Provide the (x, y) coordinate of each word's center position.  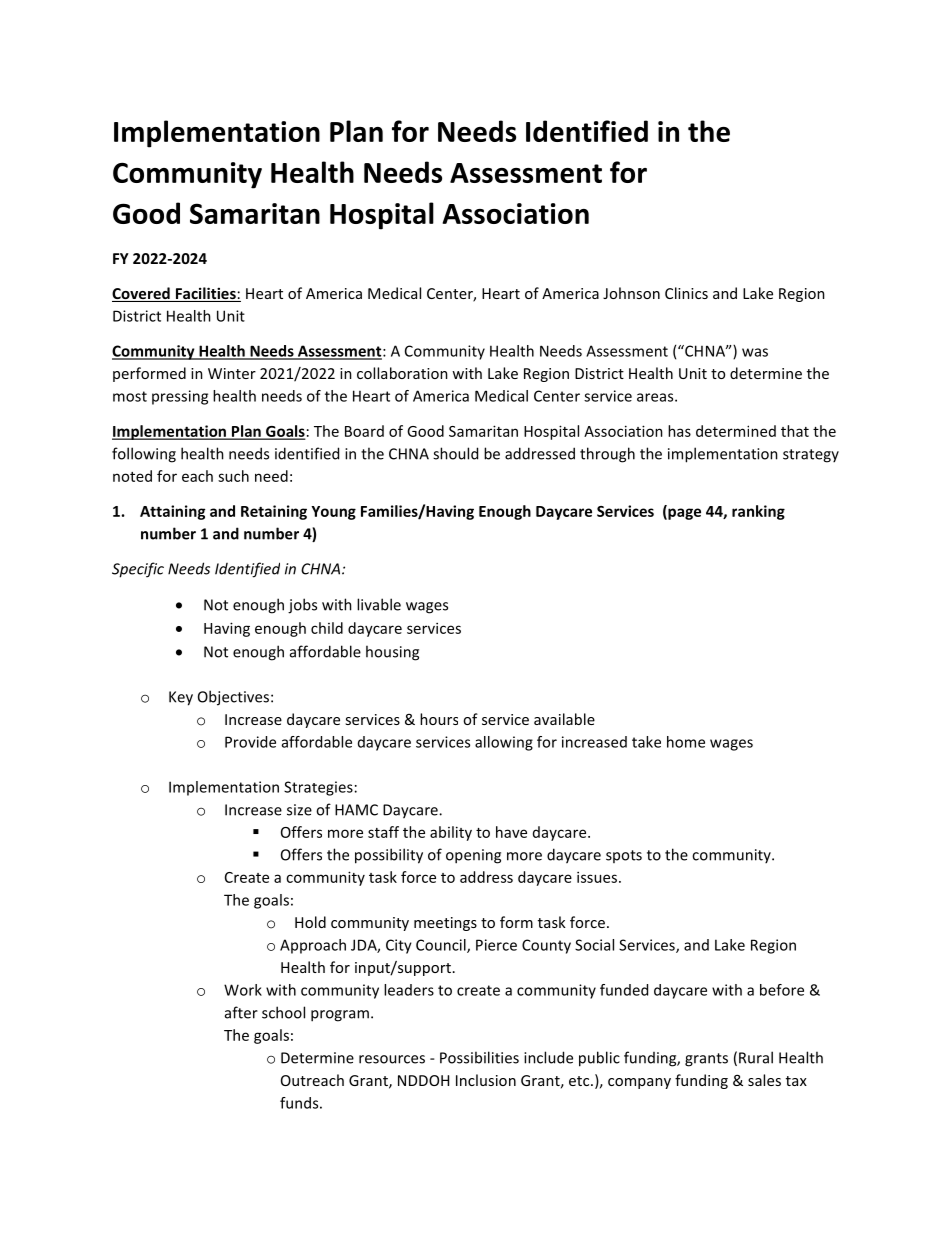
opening (473, 856)
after (241, 1012)
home (686, 742)
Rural (756, 1057)
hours (439, 719)
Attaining (172, 512)
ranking (758, 512)
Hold (310, 922)
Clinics (686, 293)
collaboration (402, 373)
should (455, 453)
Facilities (205, 294)
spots (624, 856)
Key (181, 698)
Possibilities (479, 1057)
